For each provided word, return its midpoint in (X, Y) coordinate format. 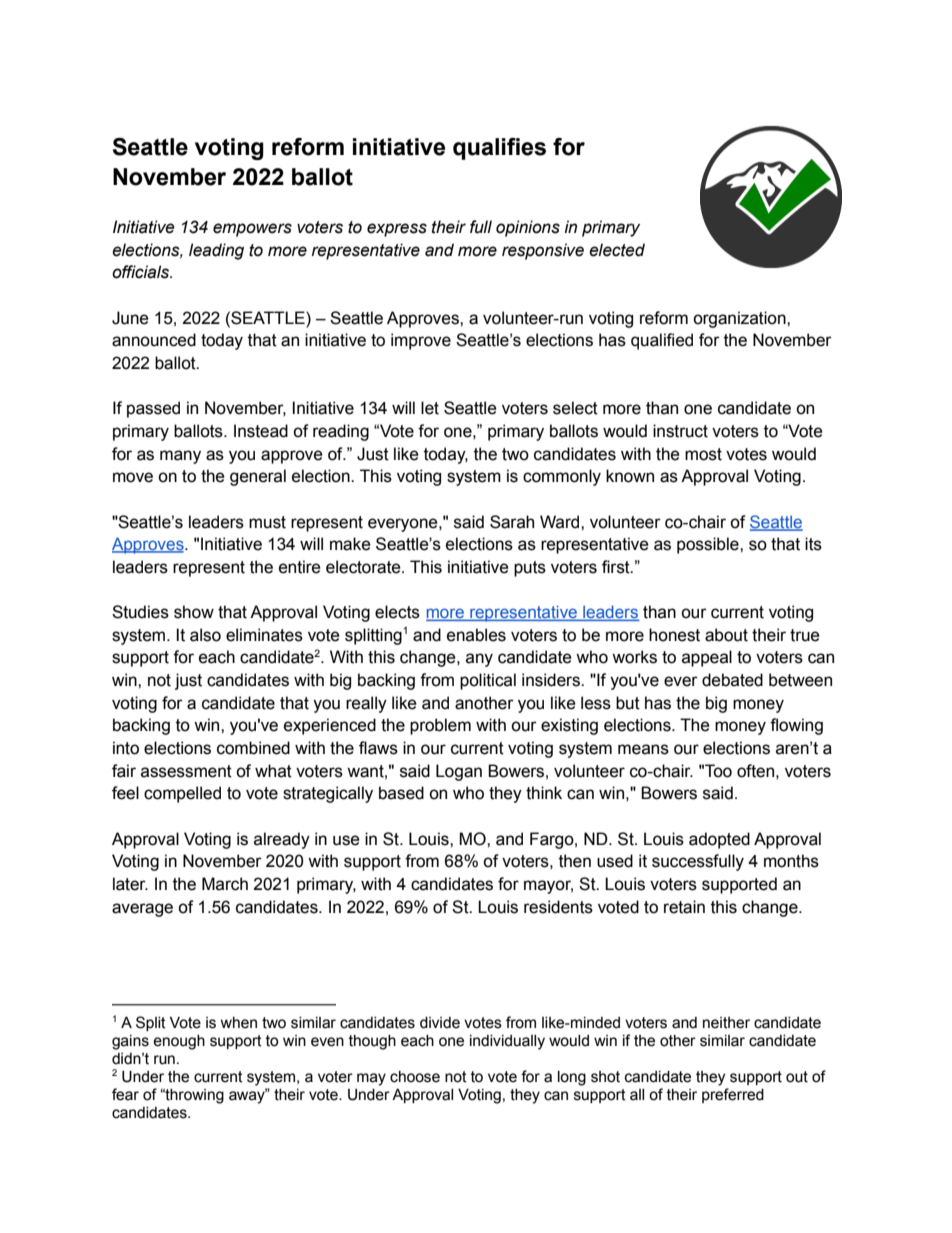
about (726, 635)
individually (507, 1042)
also (205, 635)
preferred (733, 1095)
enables (476, 635)
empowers (252, 230)
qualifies (499, 149)
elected (617, 250)
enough (179, 1042)
